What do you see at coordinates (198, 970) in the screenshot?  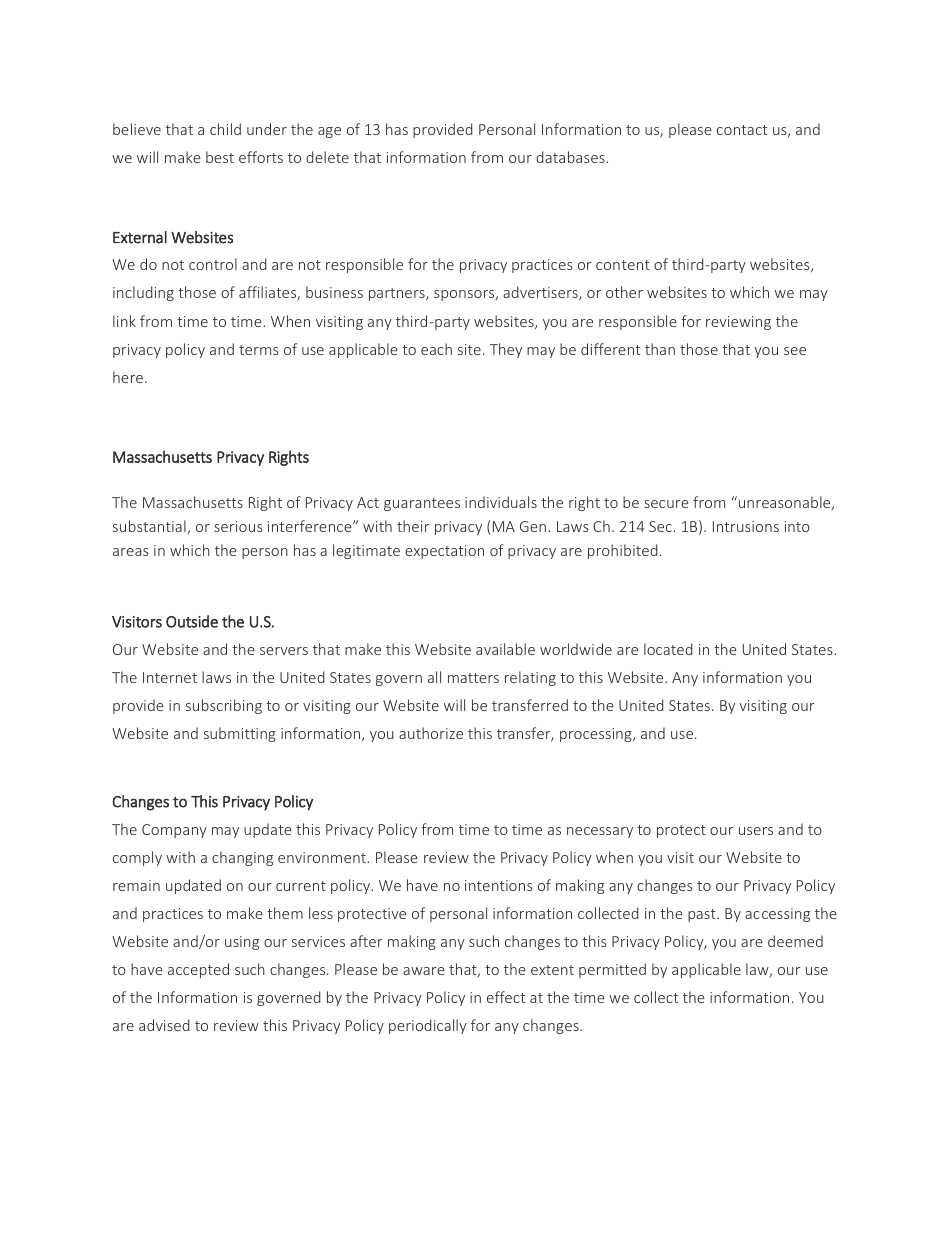 I see `accepted` at bounding box center [198, 970].
